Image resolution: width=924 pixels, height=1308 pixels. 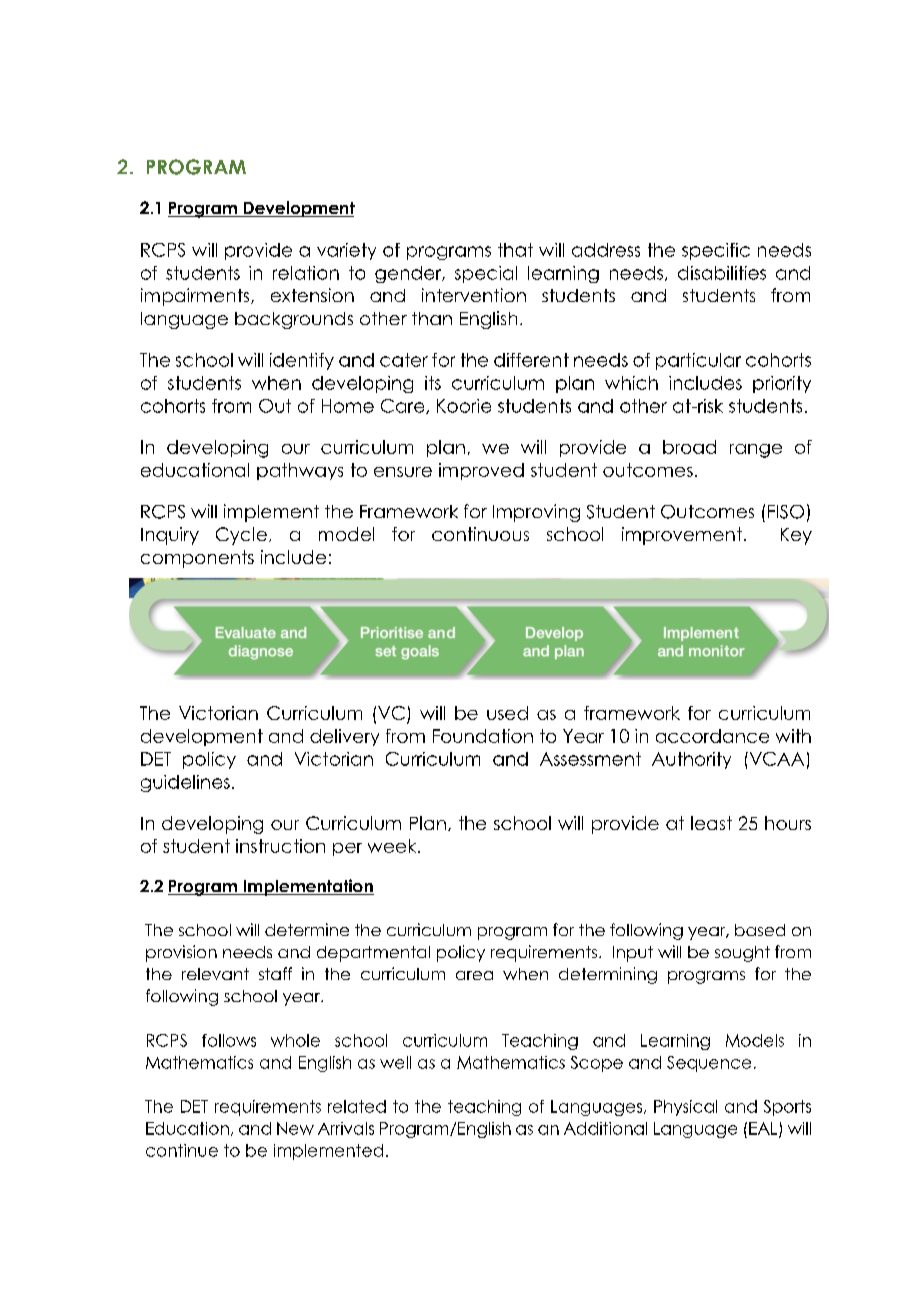 What do you see at coordinates (722, 273) in the screenshot?
I see `disabilities` at bounding box center [722, 273].
